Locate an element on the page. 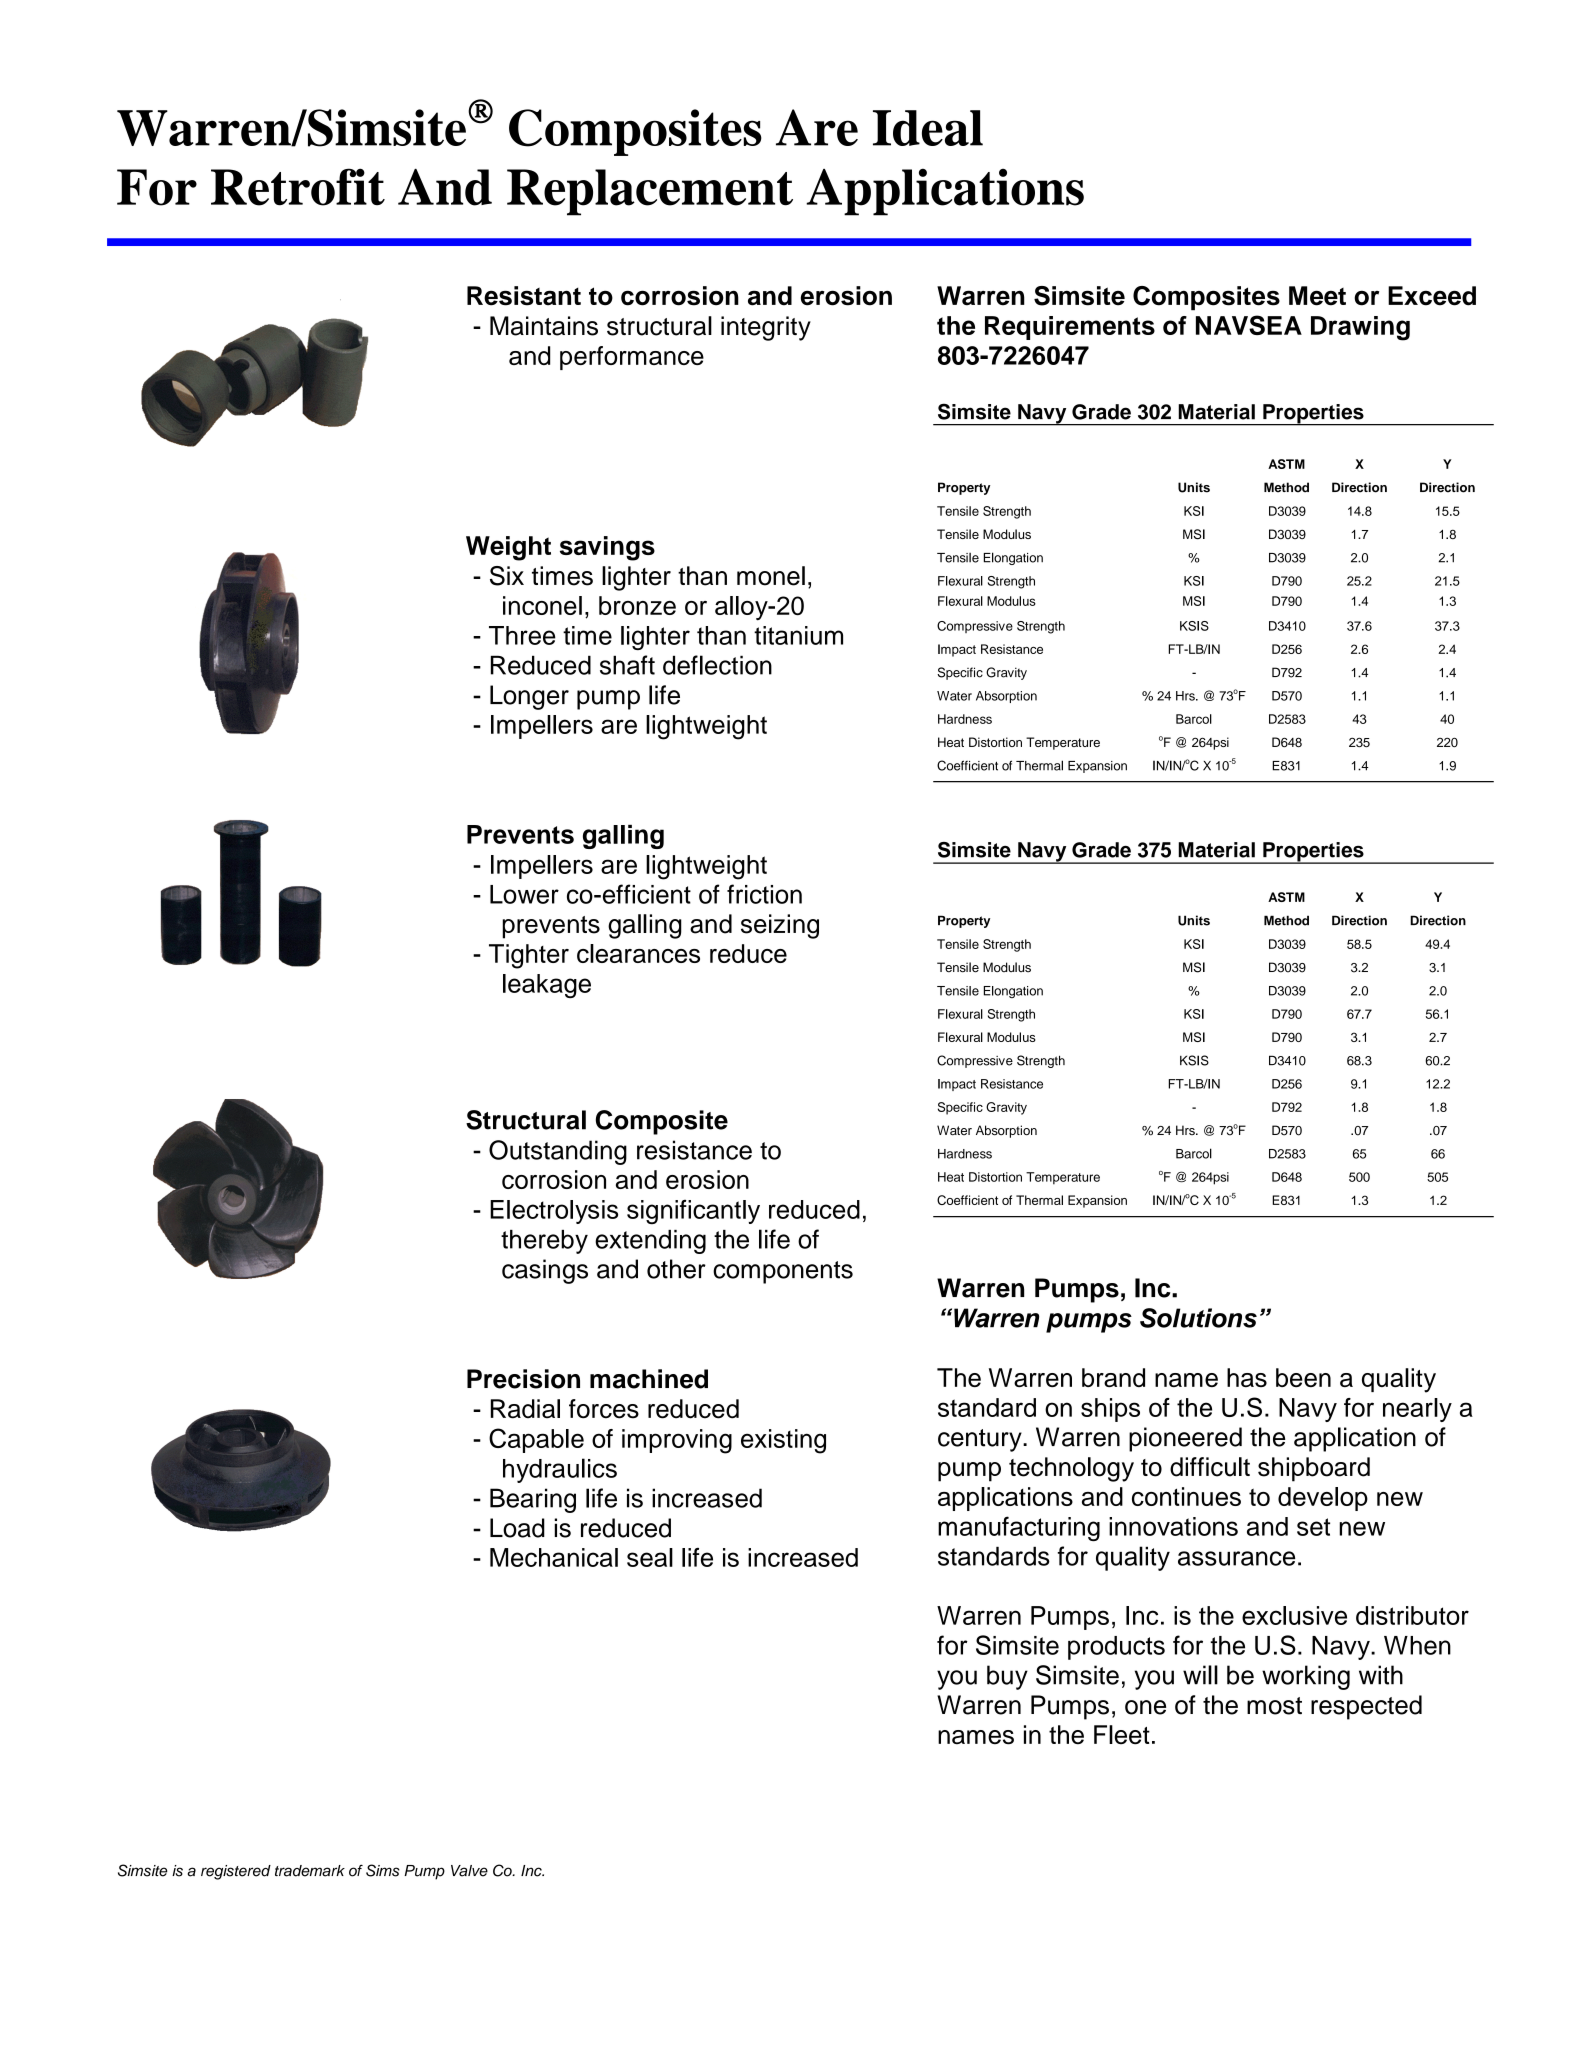 The image size is (1583, 2049). most is located at coordinates (1274, 1706).
